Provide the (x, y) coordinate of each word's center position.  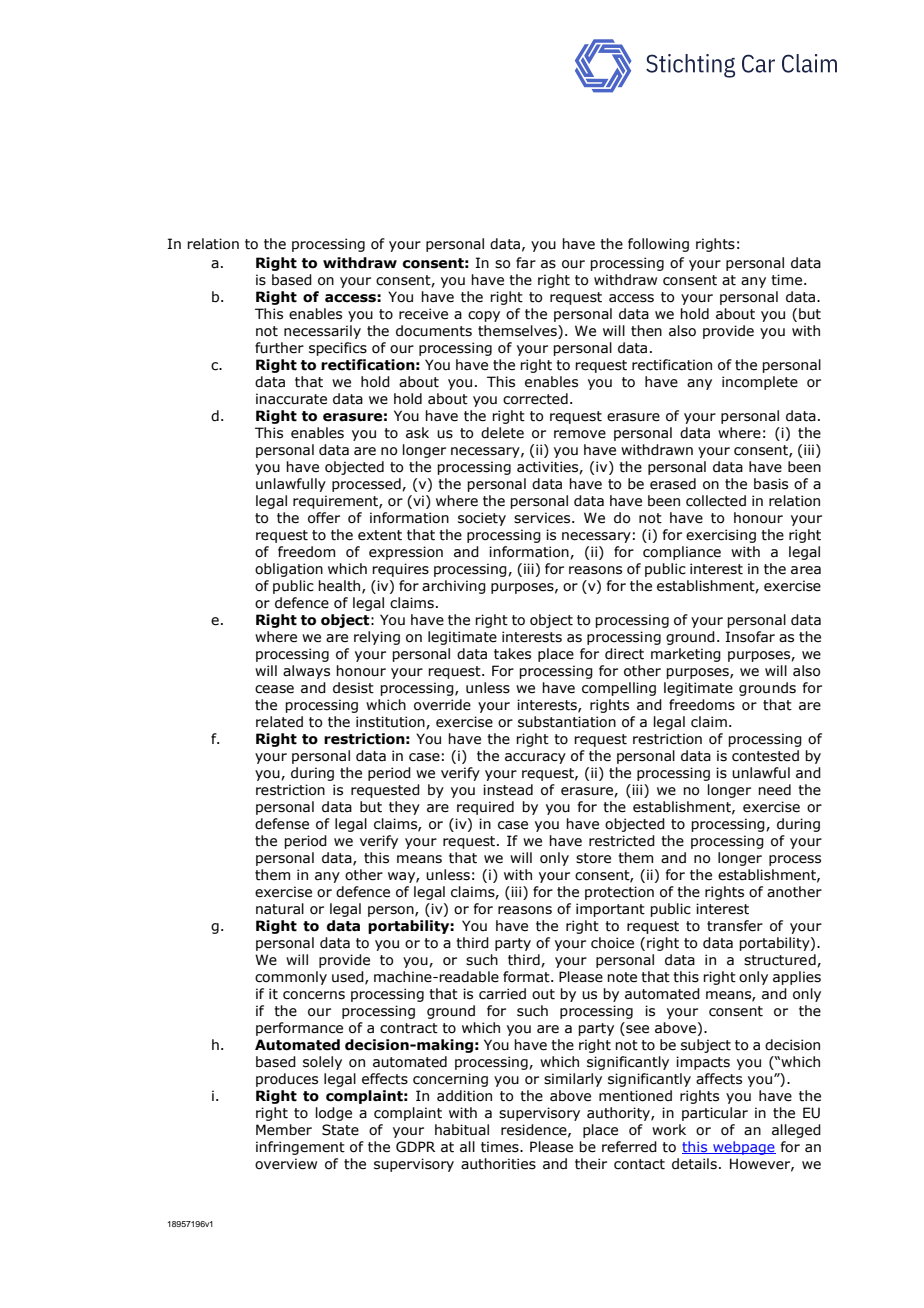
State (340, 1130)
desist (353, 688)
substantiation (567, 722)
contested (765, 756)
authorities (498, 1164)
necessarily (322, 332)
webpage (743, 1148)
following (658, 245)
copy (484, 316)
